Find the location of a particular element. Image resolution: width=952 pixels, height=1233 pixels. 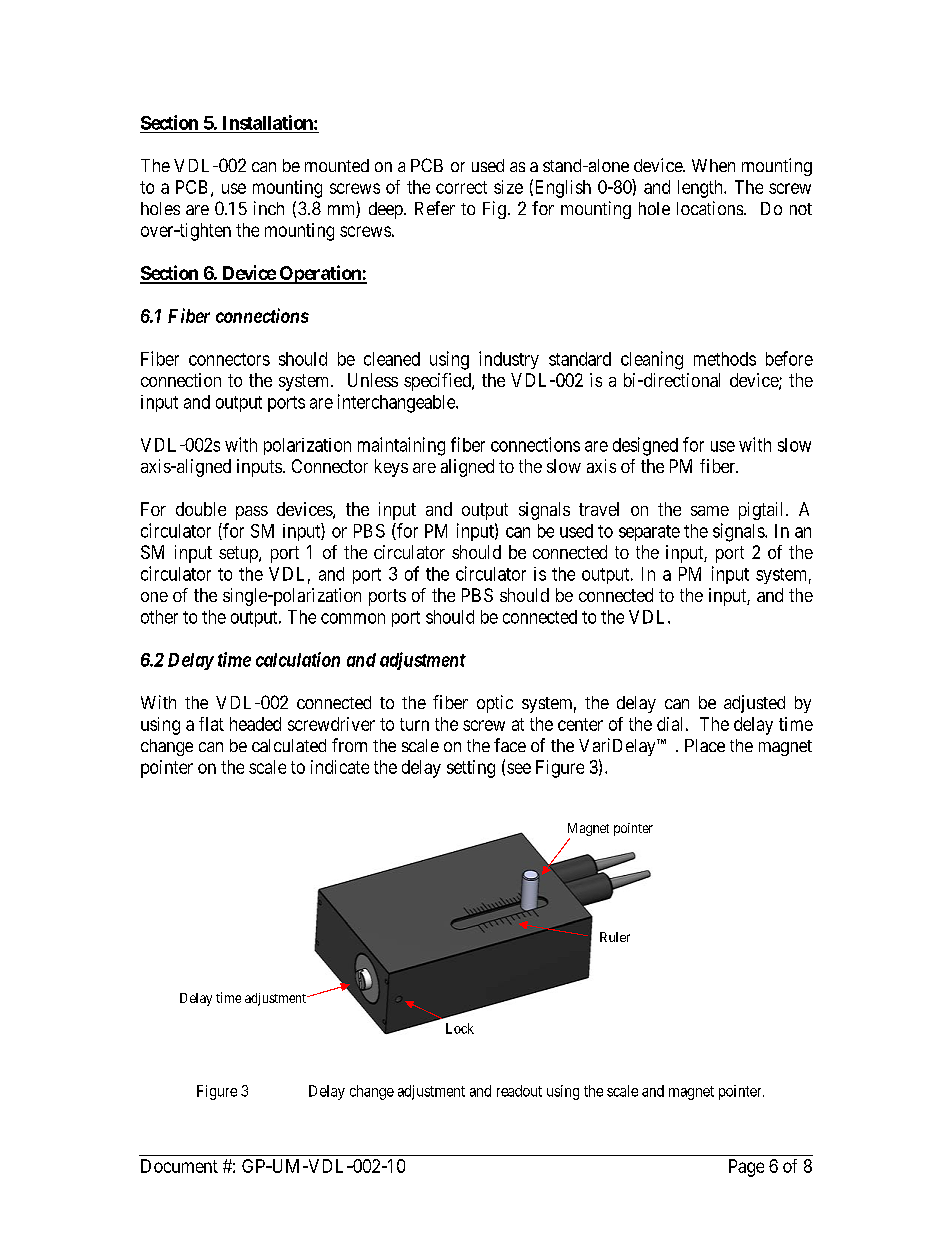

correct is located at coordinates (461, 187).
